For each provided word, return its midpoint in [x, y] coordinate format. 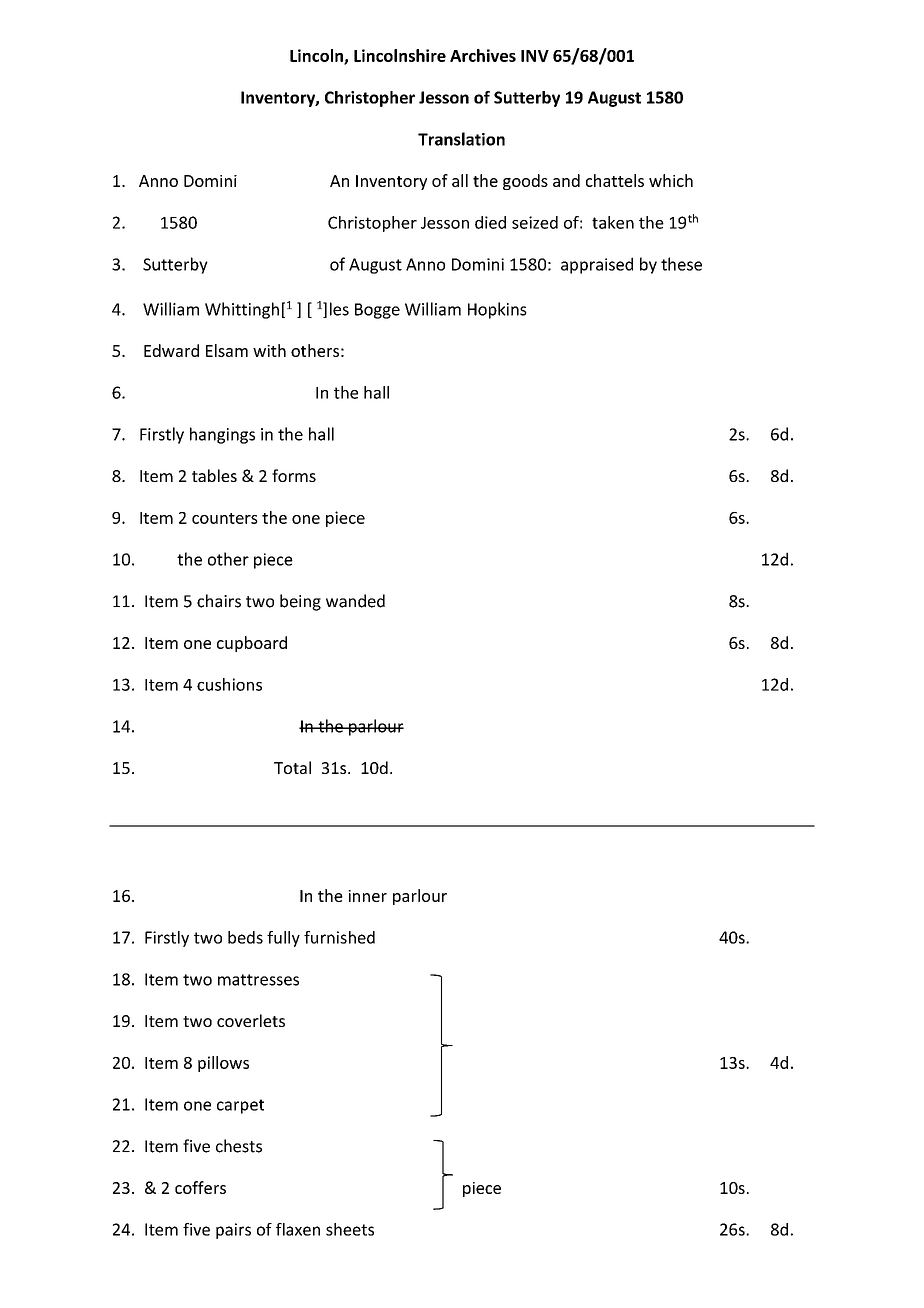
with [269, 350]
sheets [350, 1229]
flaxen [298, 1229]
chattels [615, 180]
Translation [461, 139]
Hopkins [497, 310]
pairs [233, 1231]
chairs [219, 601]
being [300, 602]
